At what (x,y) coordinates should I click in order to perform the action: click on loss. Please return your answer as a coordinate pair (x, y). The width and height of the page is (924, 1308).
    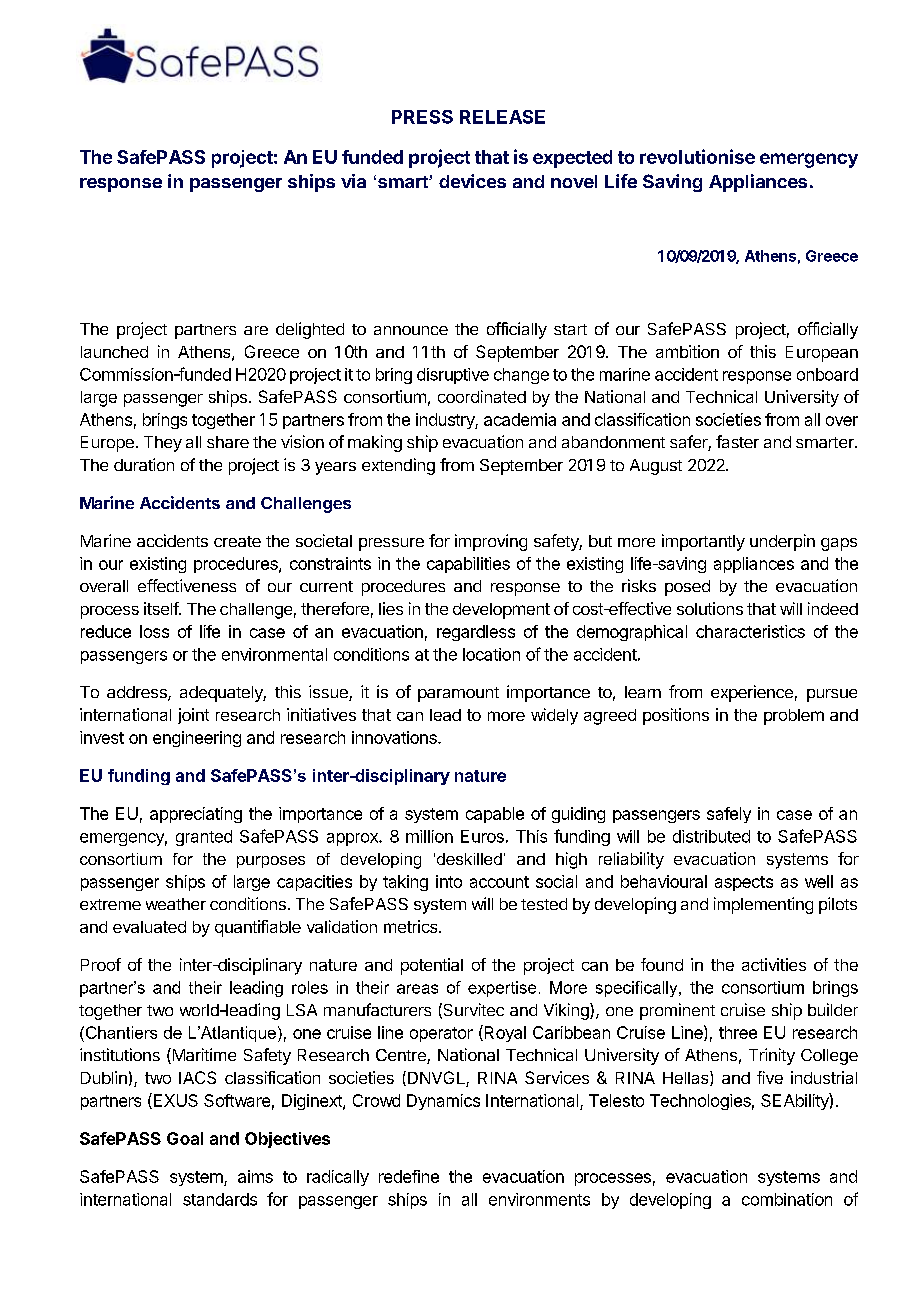
    Looking at the image, I should click on (154, 631).
